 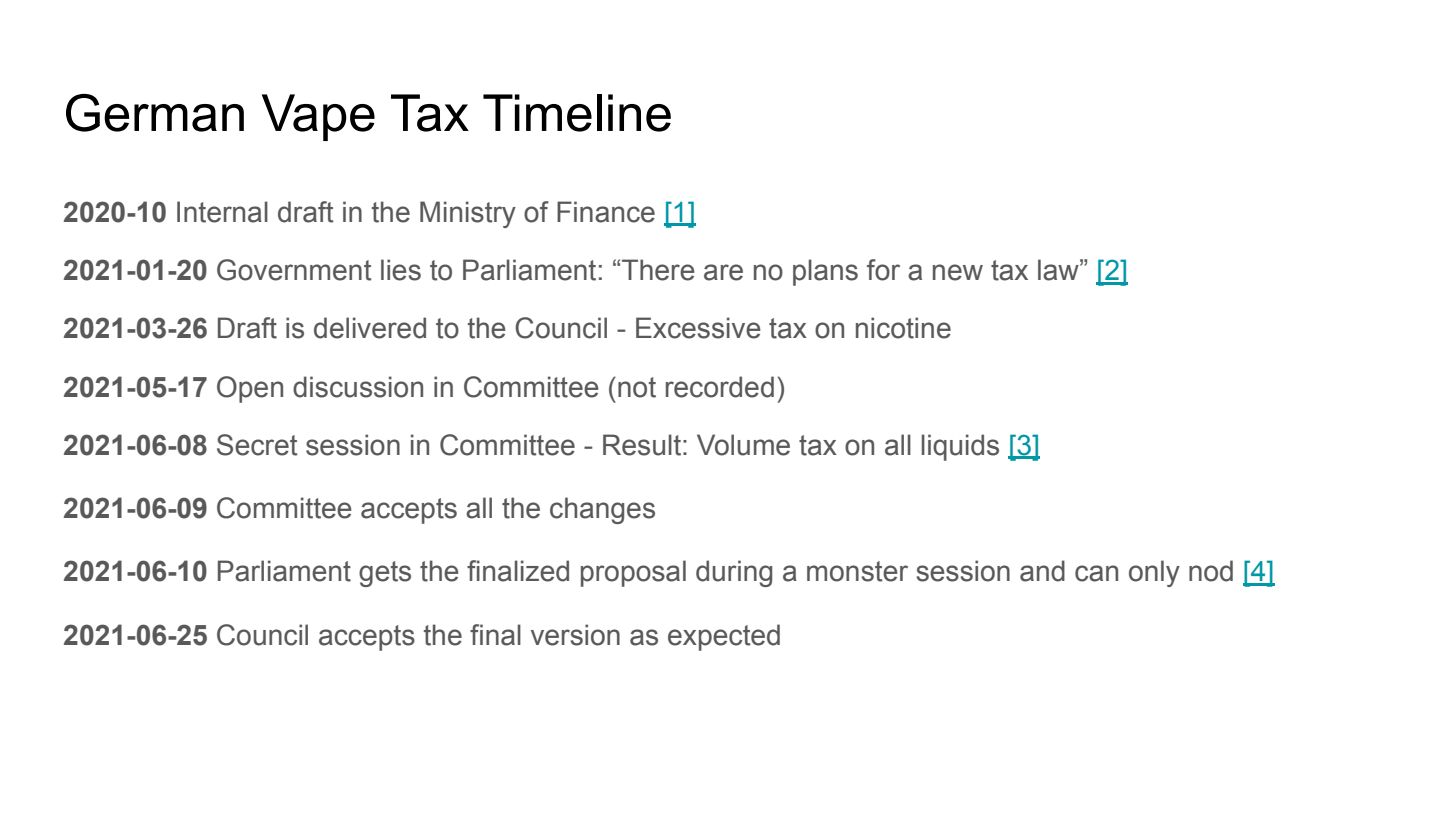 What do you see at coordinates (577, 113) in the image?
I see `Timeline` at bounding box center [577, 113].
